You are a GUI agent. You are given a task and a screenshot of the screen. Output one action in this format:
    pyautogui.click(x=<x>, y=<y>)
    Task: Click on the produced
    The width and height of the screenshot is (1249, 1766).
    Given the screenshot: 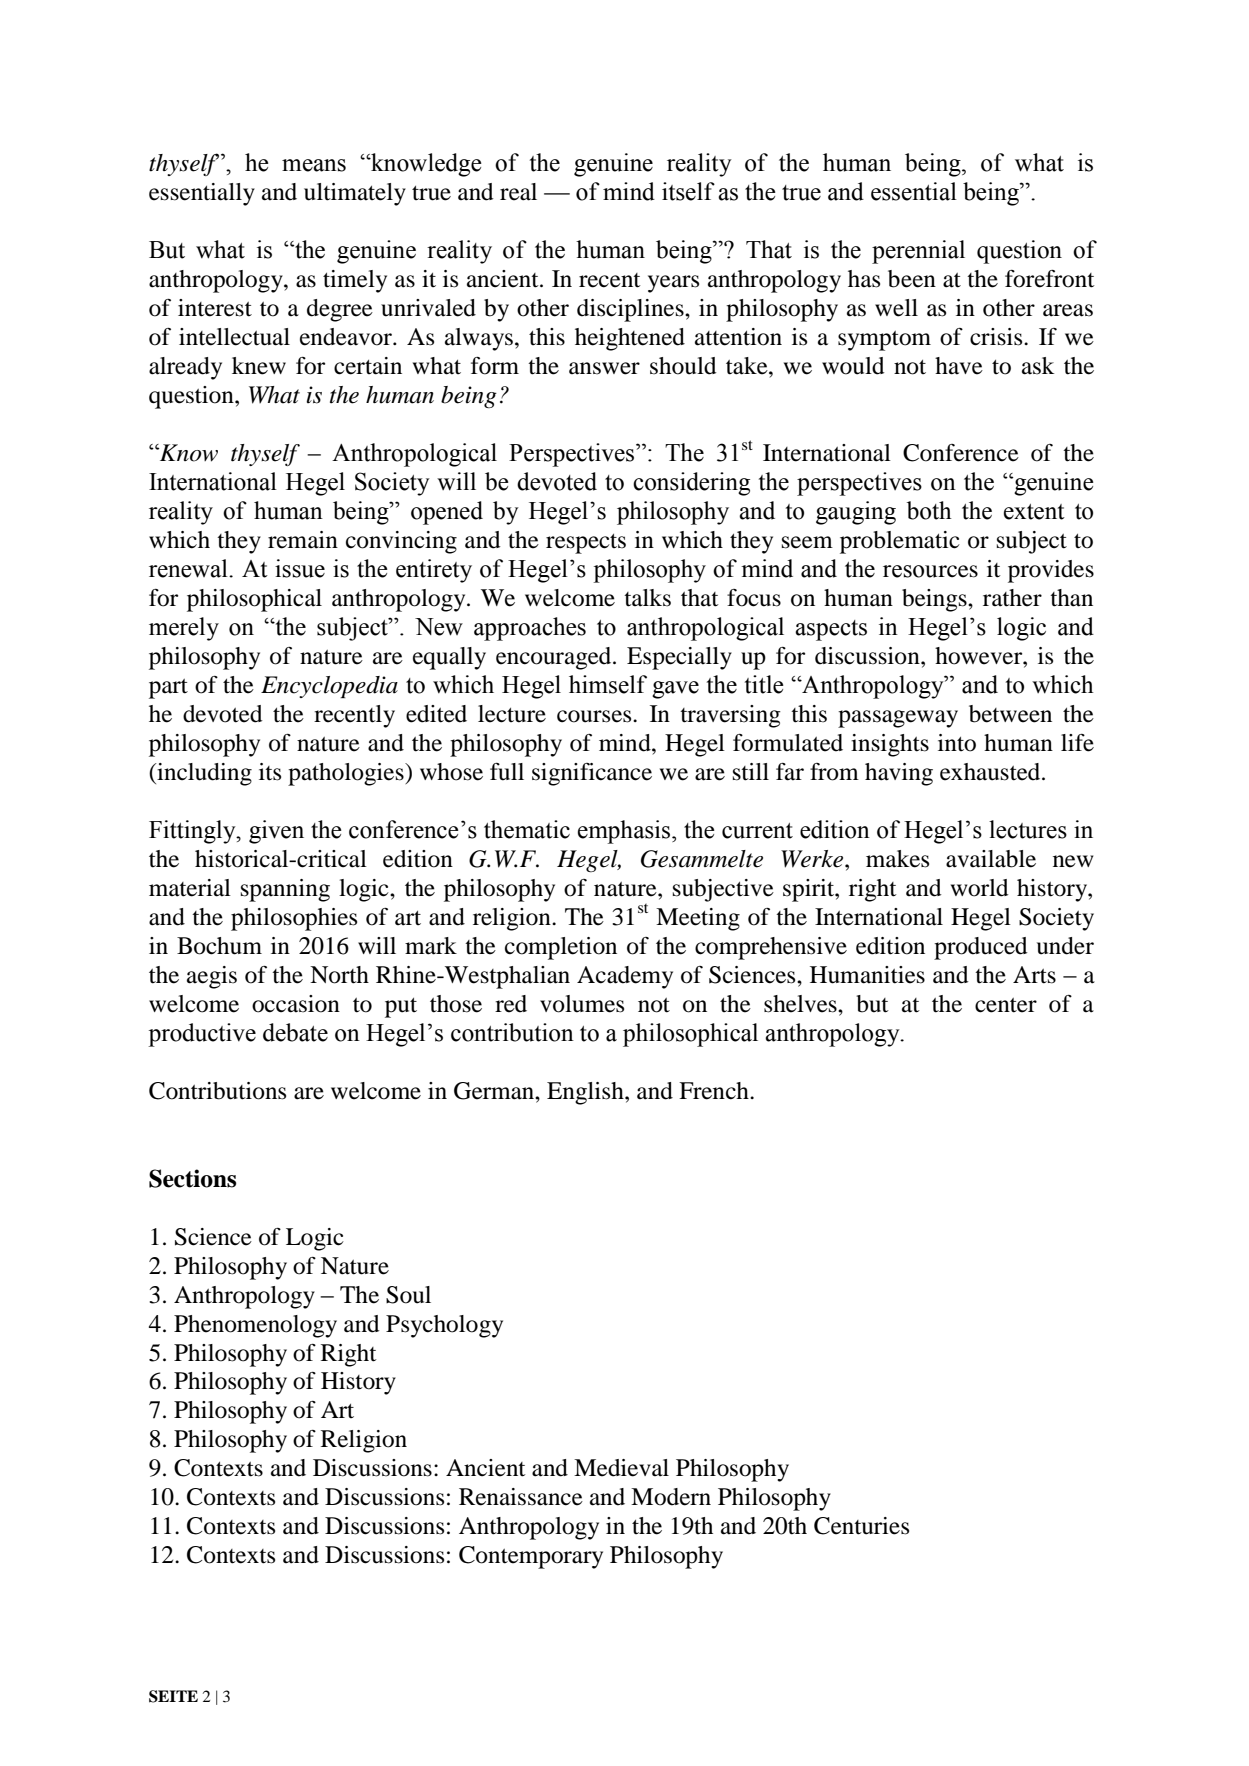 What is the action you would take?
    pyautogui.click(x=981, y=948)
